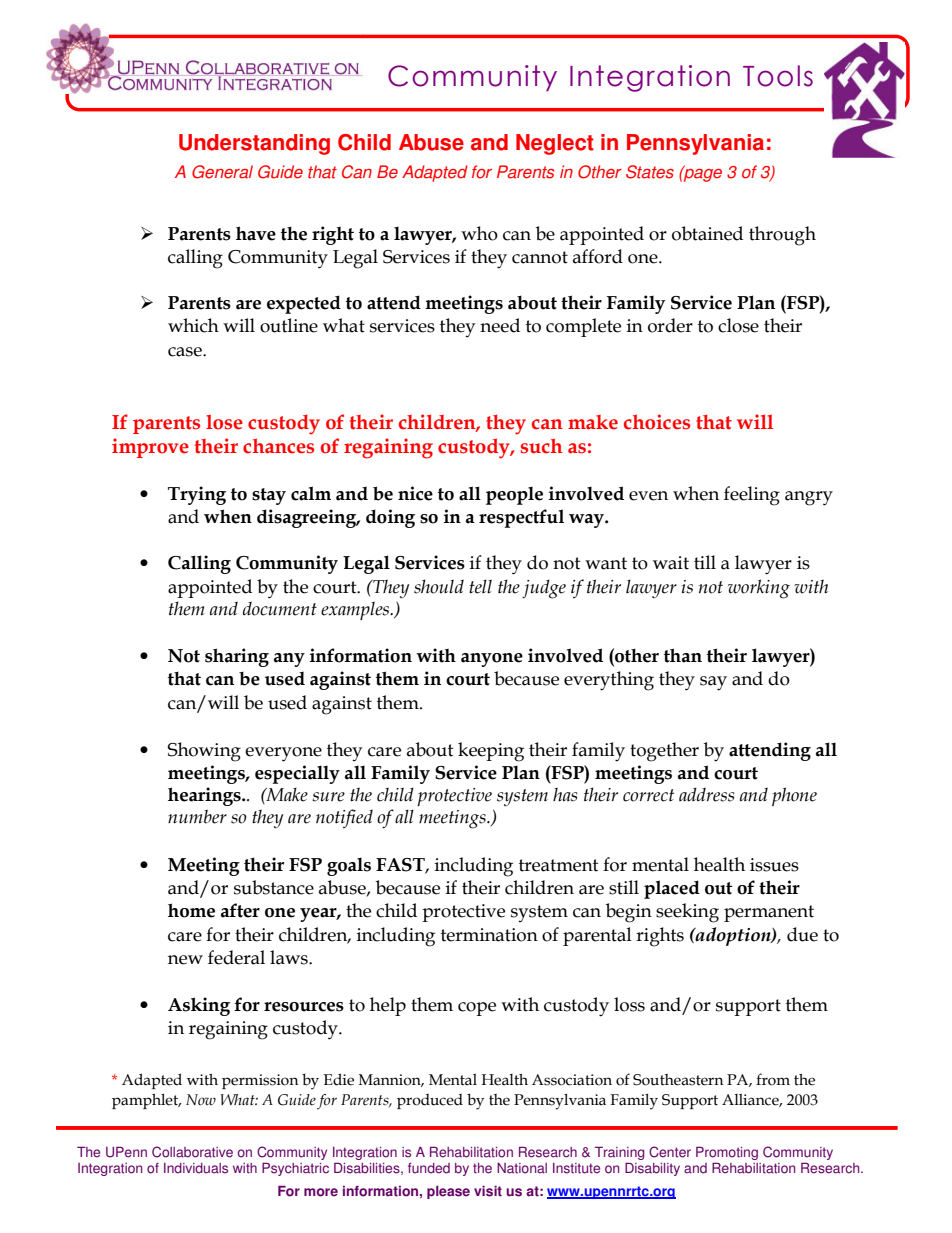 The height and width of the image is (1233, 952). Describe the element at coordinates (240, 910) in the image. I see `after` at that location.
